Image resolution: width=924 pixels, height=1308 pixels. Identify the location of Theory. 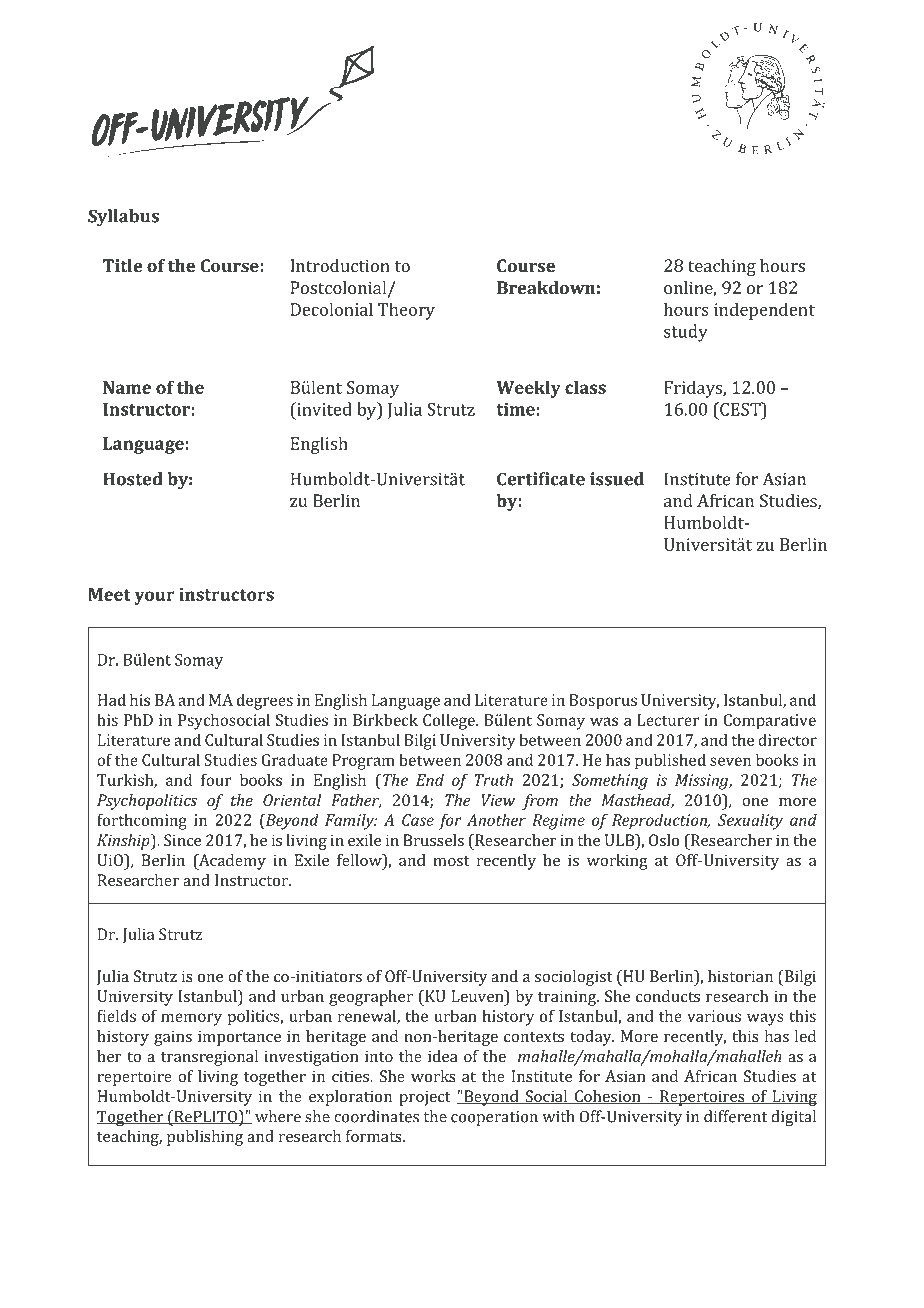
(406, 311).
